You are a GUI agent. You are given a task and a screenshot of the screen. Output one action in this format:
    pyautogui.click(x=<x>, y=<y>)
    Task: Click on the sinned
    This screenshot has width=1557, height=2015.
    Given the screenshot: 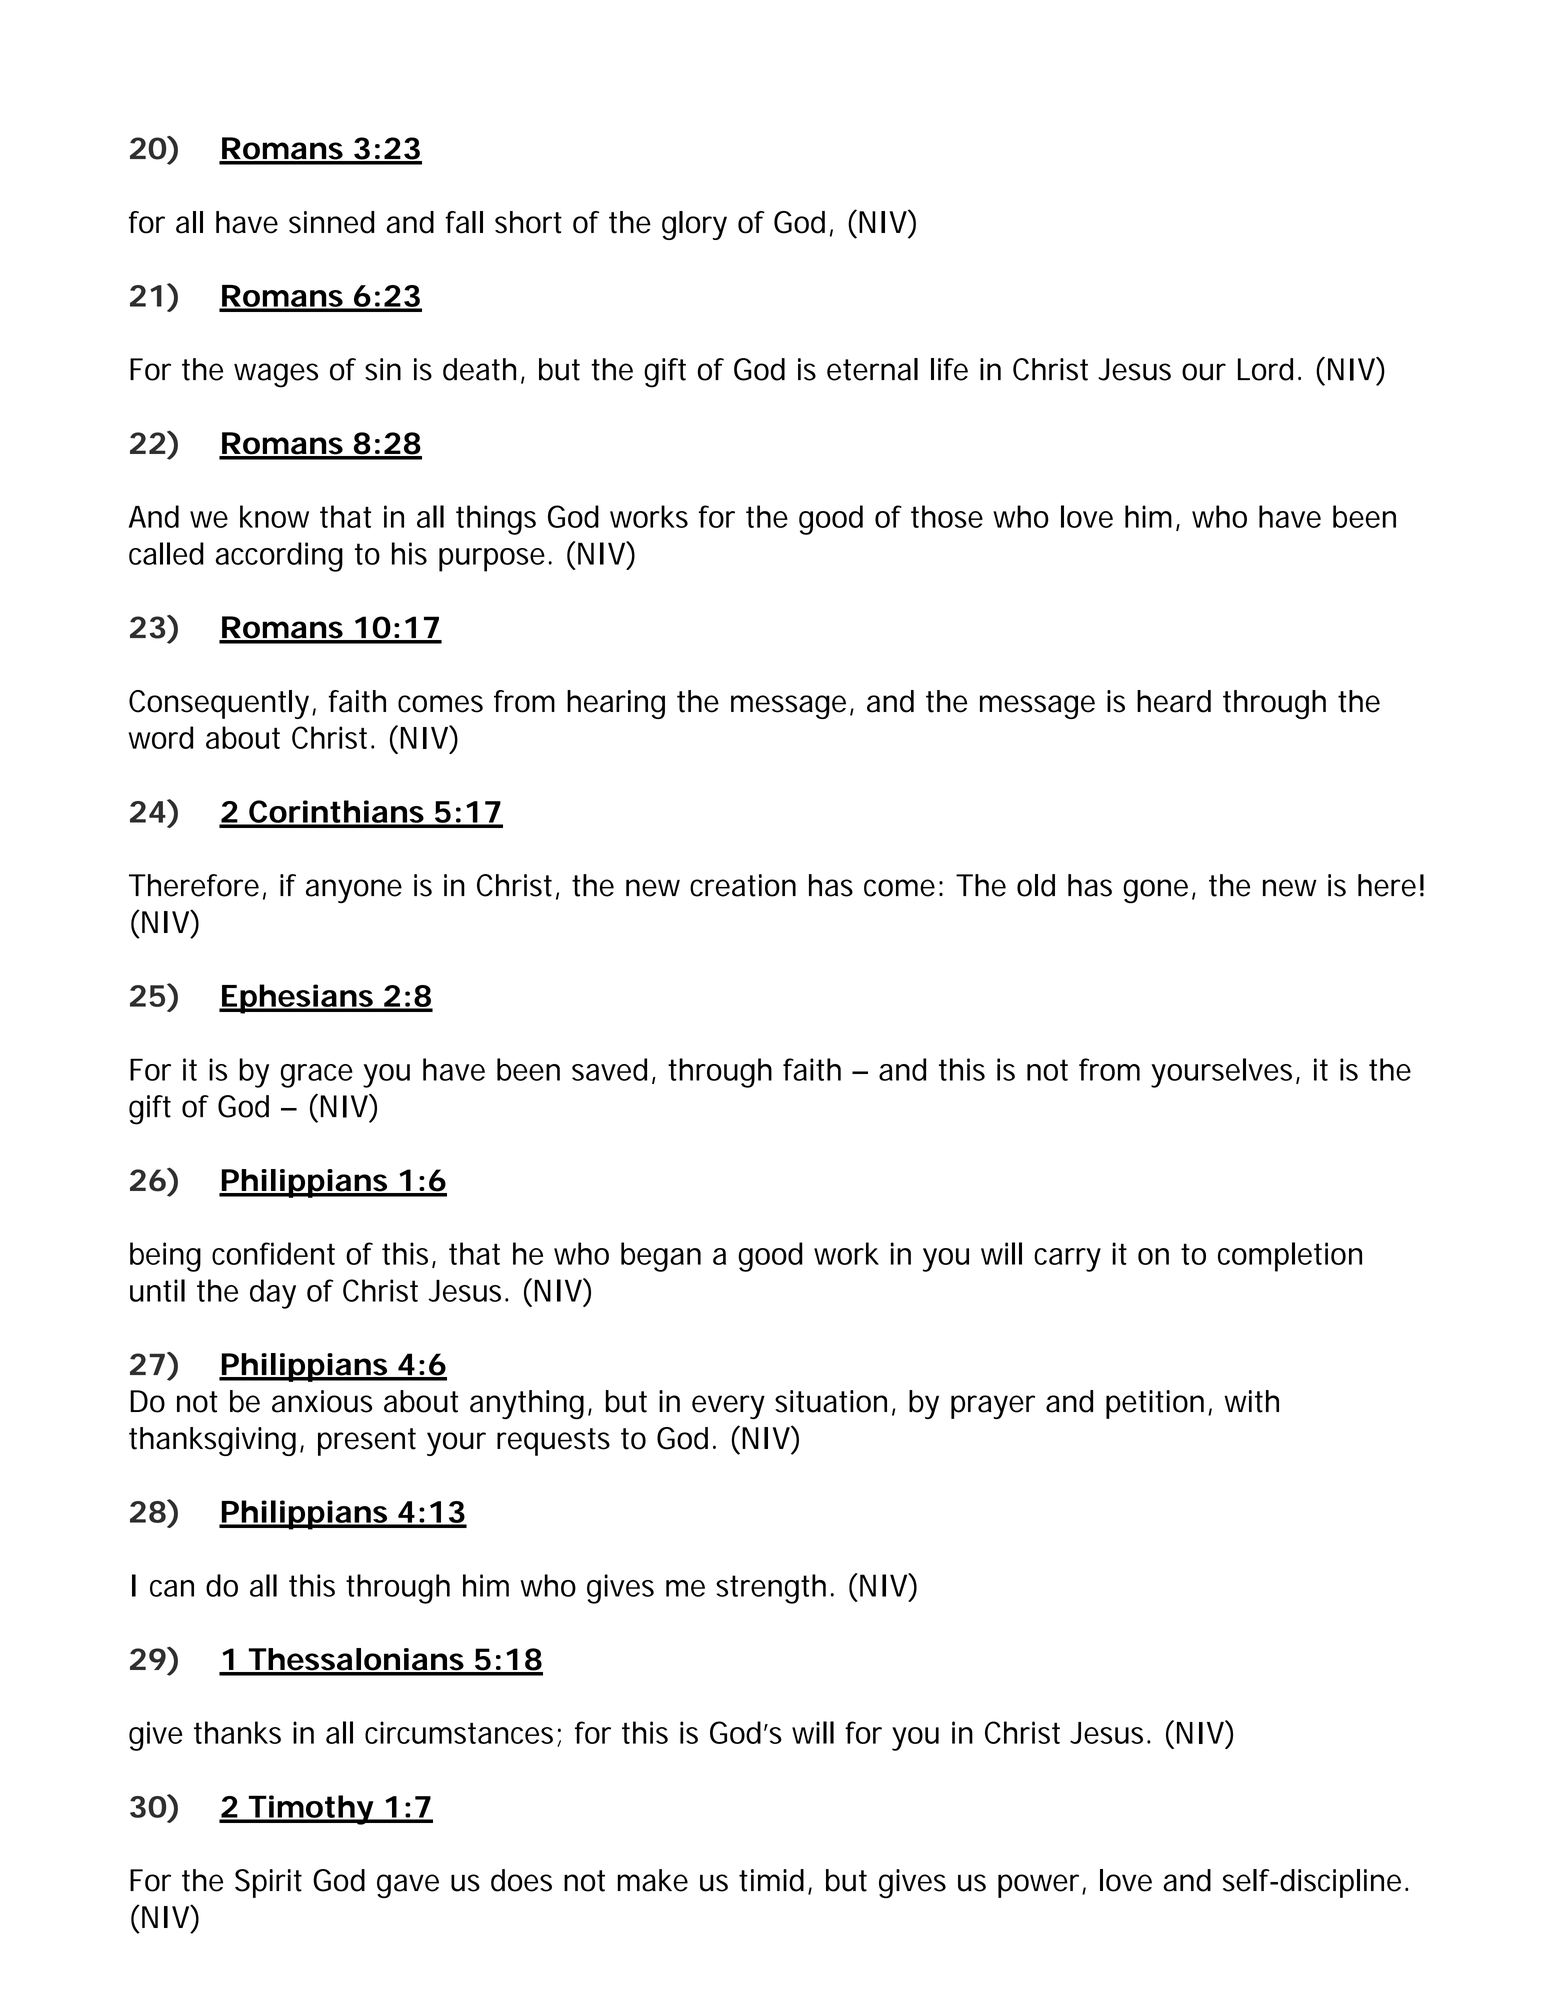 What is the action you would take?
    pyautogui.click(x=331, y=222)
